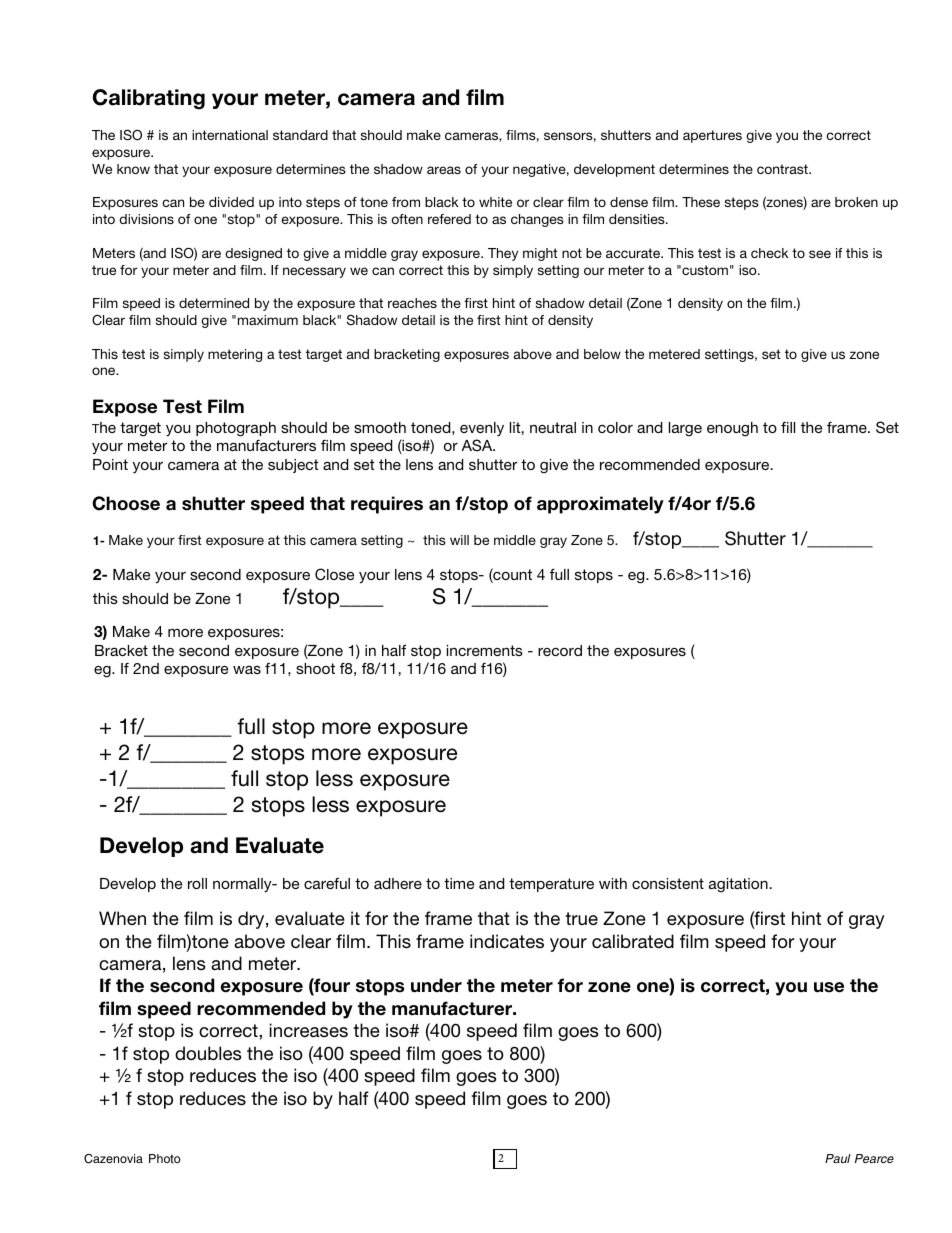 Image resolution: width=952 pixels, height=1233 pixels. I want to click on evenly, so click(482, 429).
